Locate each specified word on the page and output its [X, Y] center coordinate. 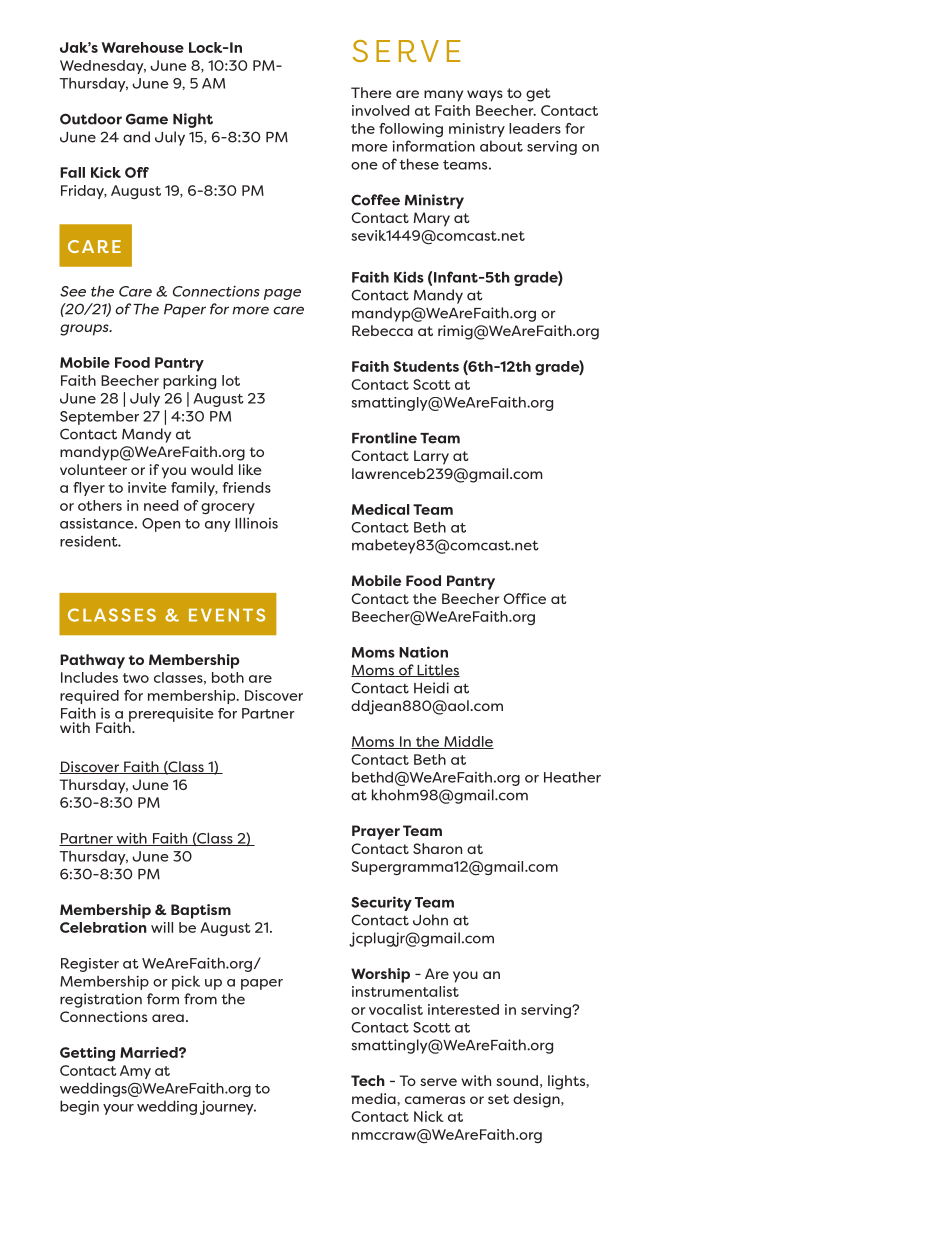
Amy [135, 1072]
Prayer [376, 832]
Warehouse [143, 47]
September [99, 418]
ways [485, 96]
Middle [468, 742]
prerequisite [171, 715]
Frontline [384, 438]
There [371, 92]
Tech [368, 1080]
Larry [431, 457]
